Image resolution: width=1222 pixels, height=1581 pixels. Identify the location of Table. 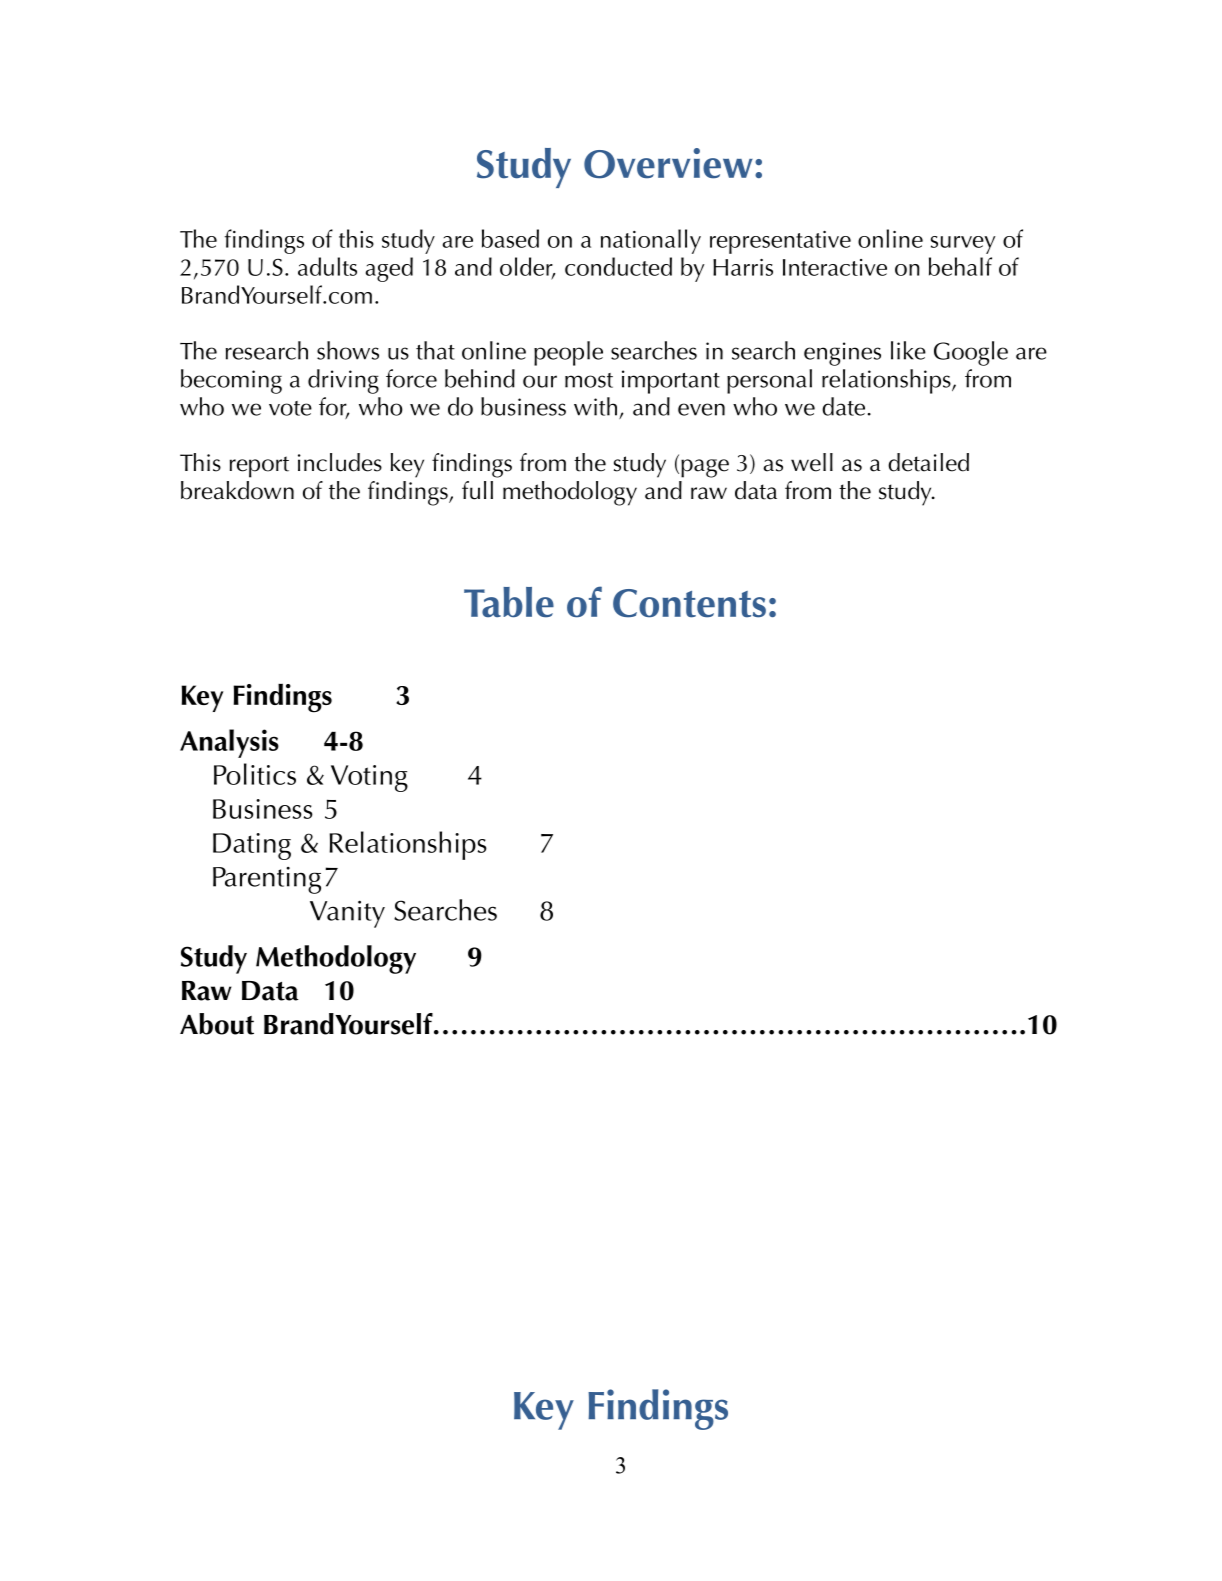
(509, 602).
